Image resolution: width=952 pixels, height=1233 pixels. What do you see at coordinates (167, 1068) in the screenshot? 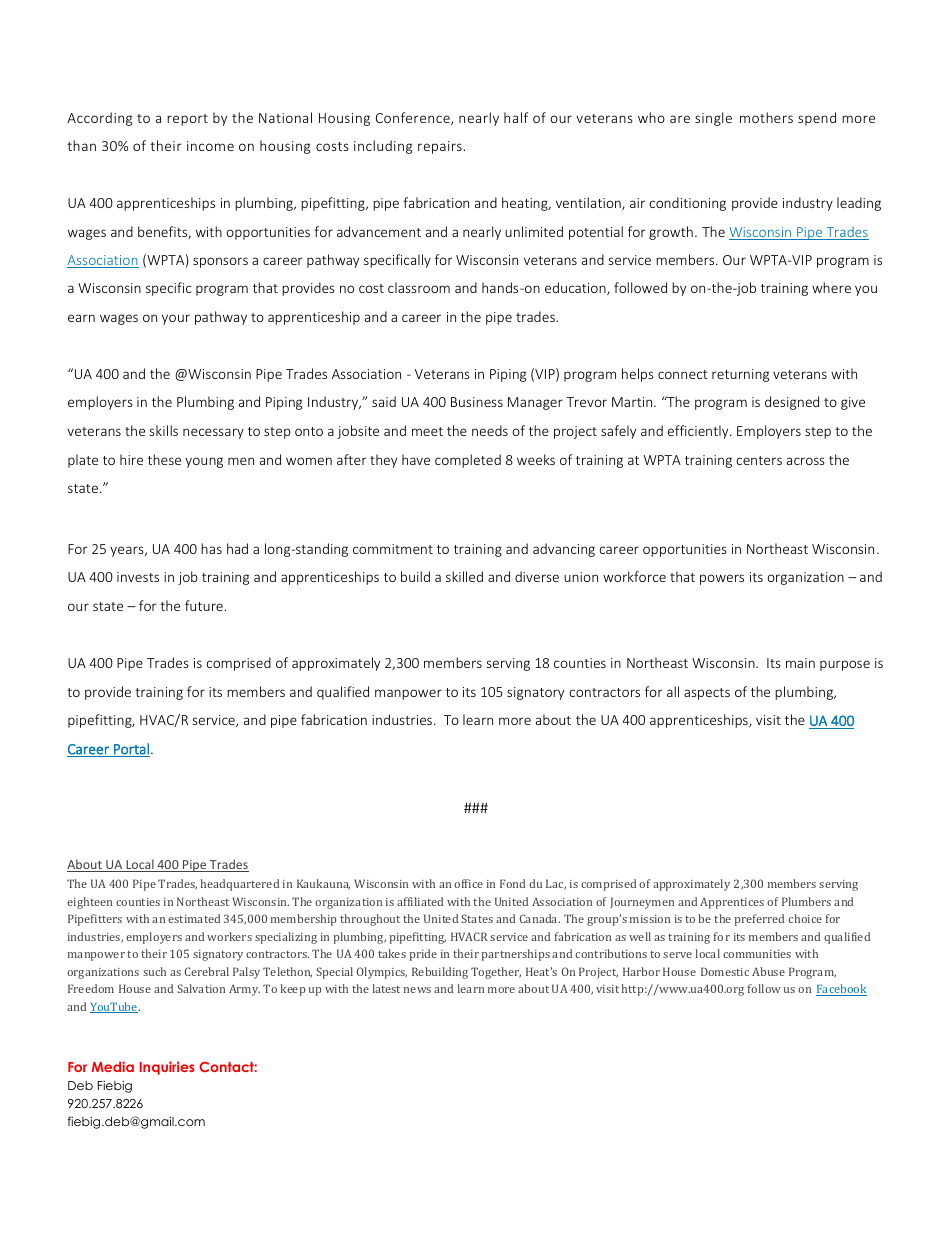
I see `Inquiries` at bounding box center [167, 1068].
